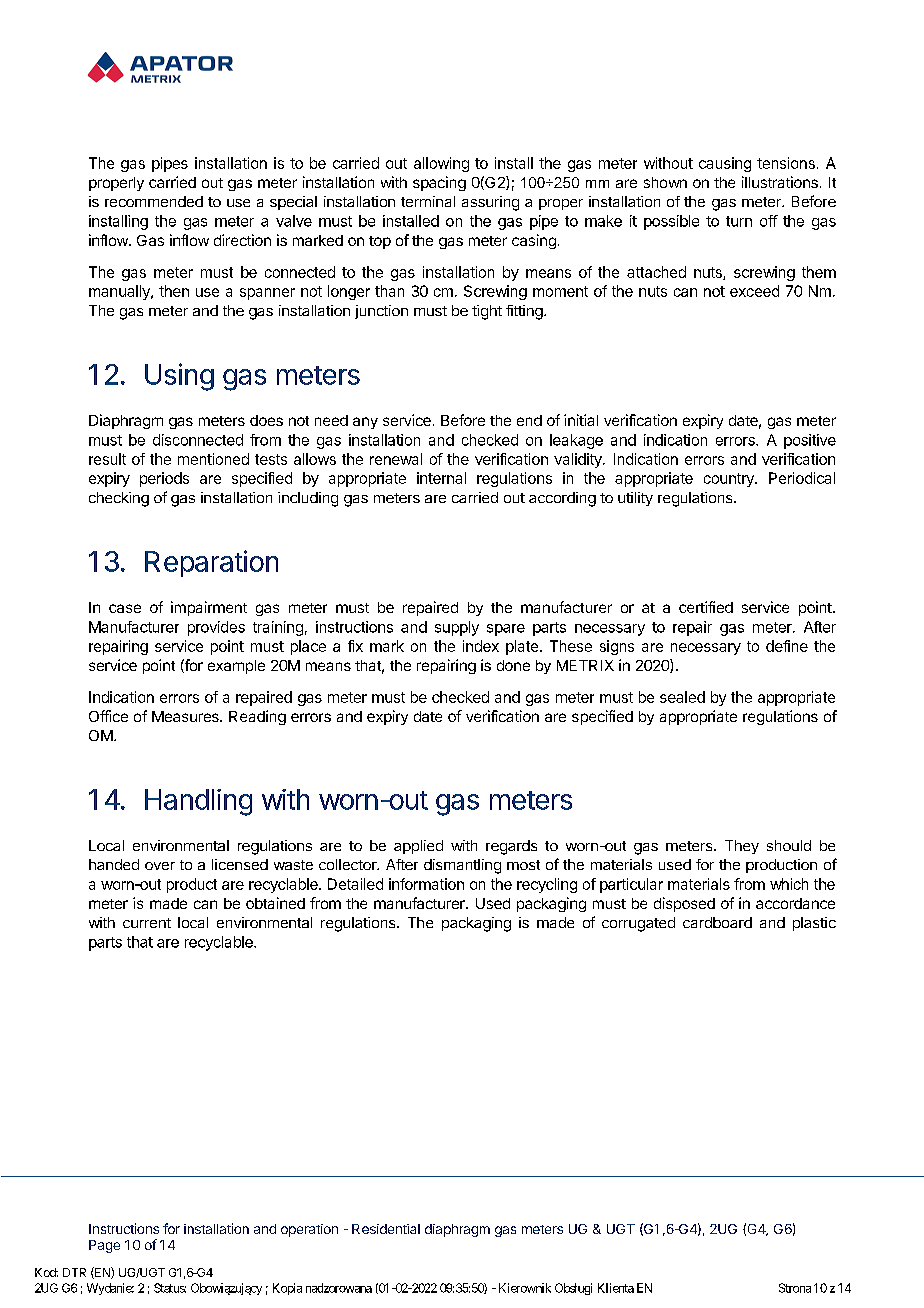 This page has height=1308, width=924. Describe the element at coordinates (439, 183) in the page. I see `spacing` at that location.
